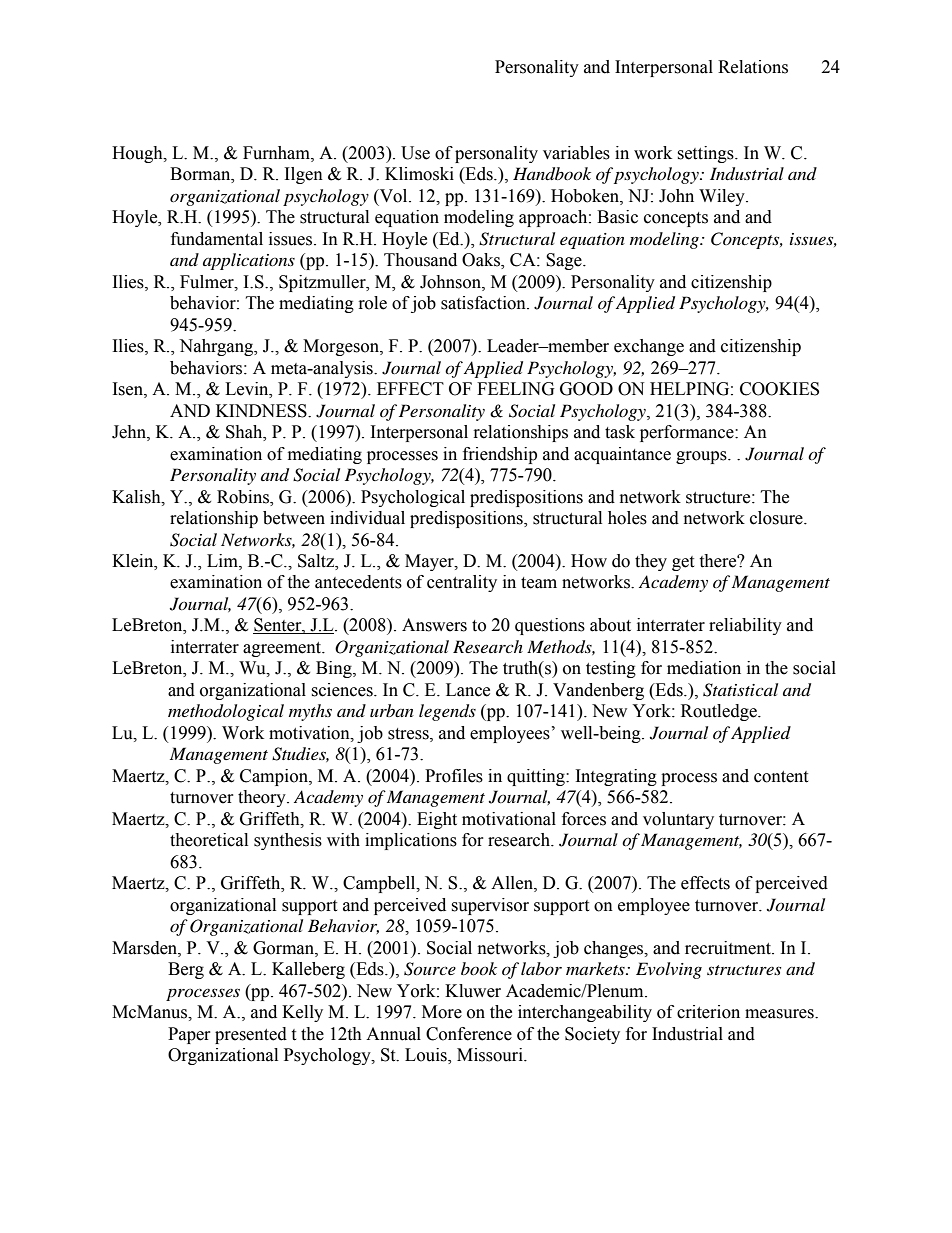 This image has height=1233, width=952. Describe the element at coordinates (649, 347) in the image. I see `exchange` at that location.
